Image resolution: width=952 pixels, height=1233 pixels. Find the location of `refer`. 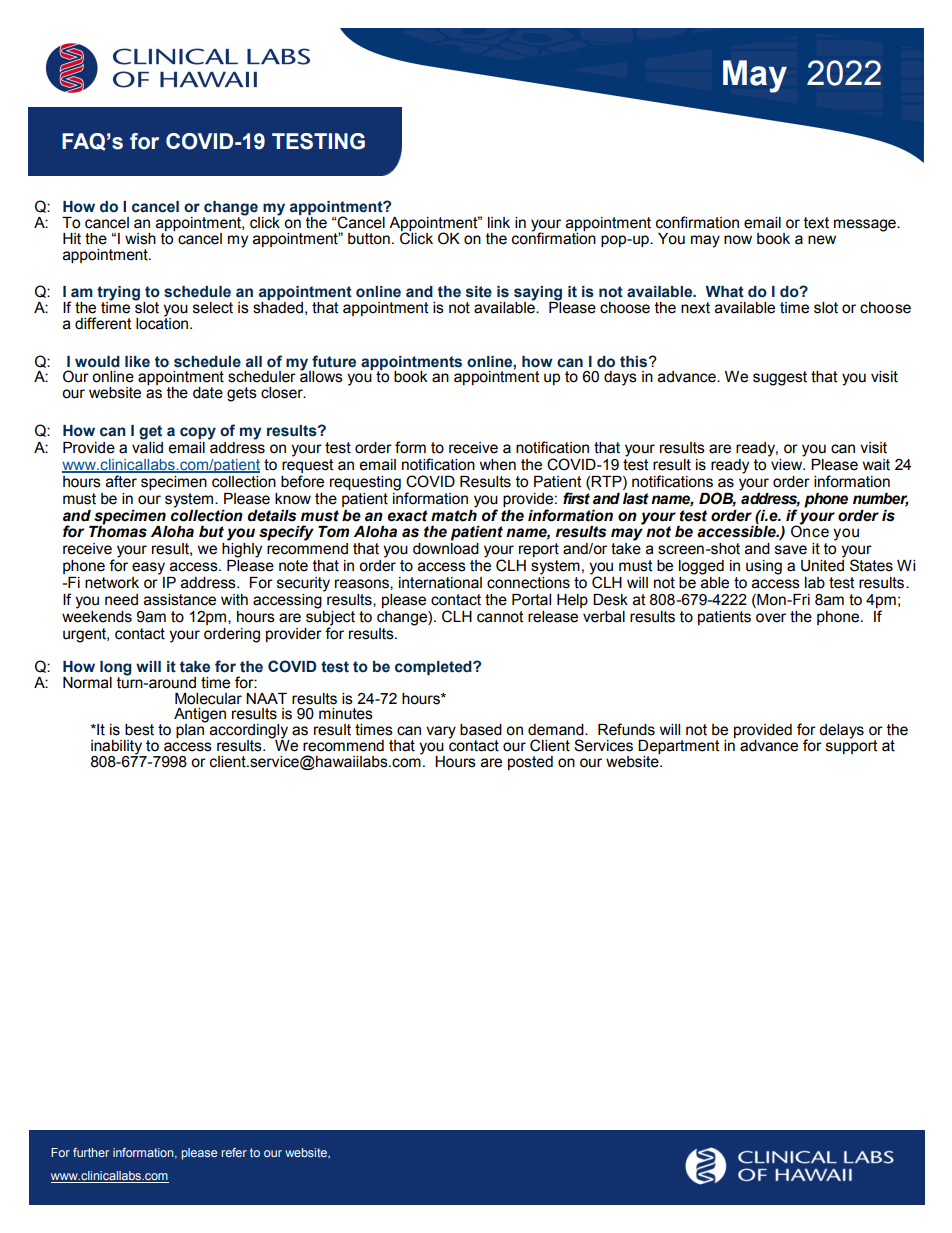

refer is located at coordinates (234, 1152).
